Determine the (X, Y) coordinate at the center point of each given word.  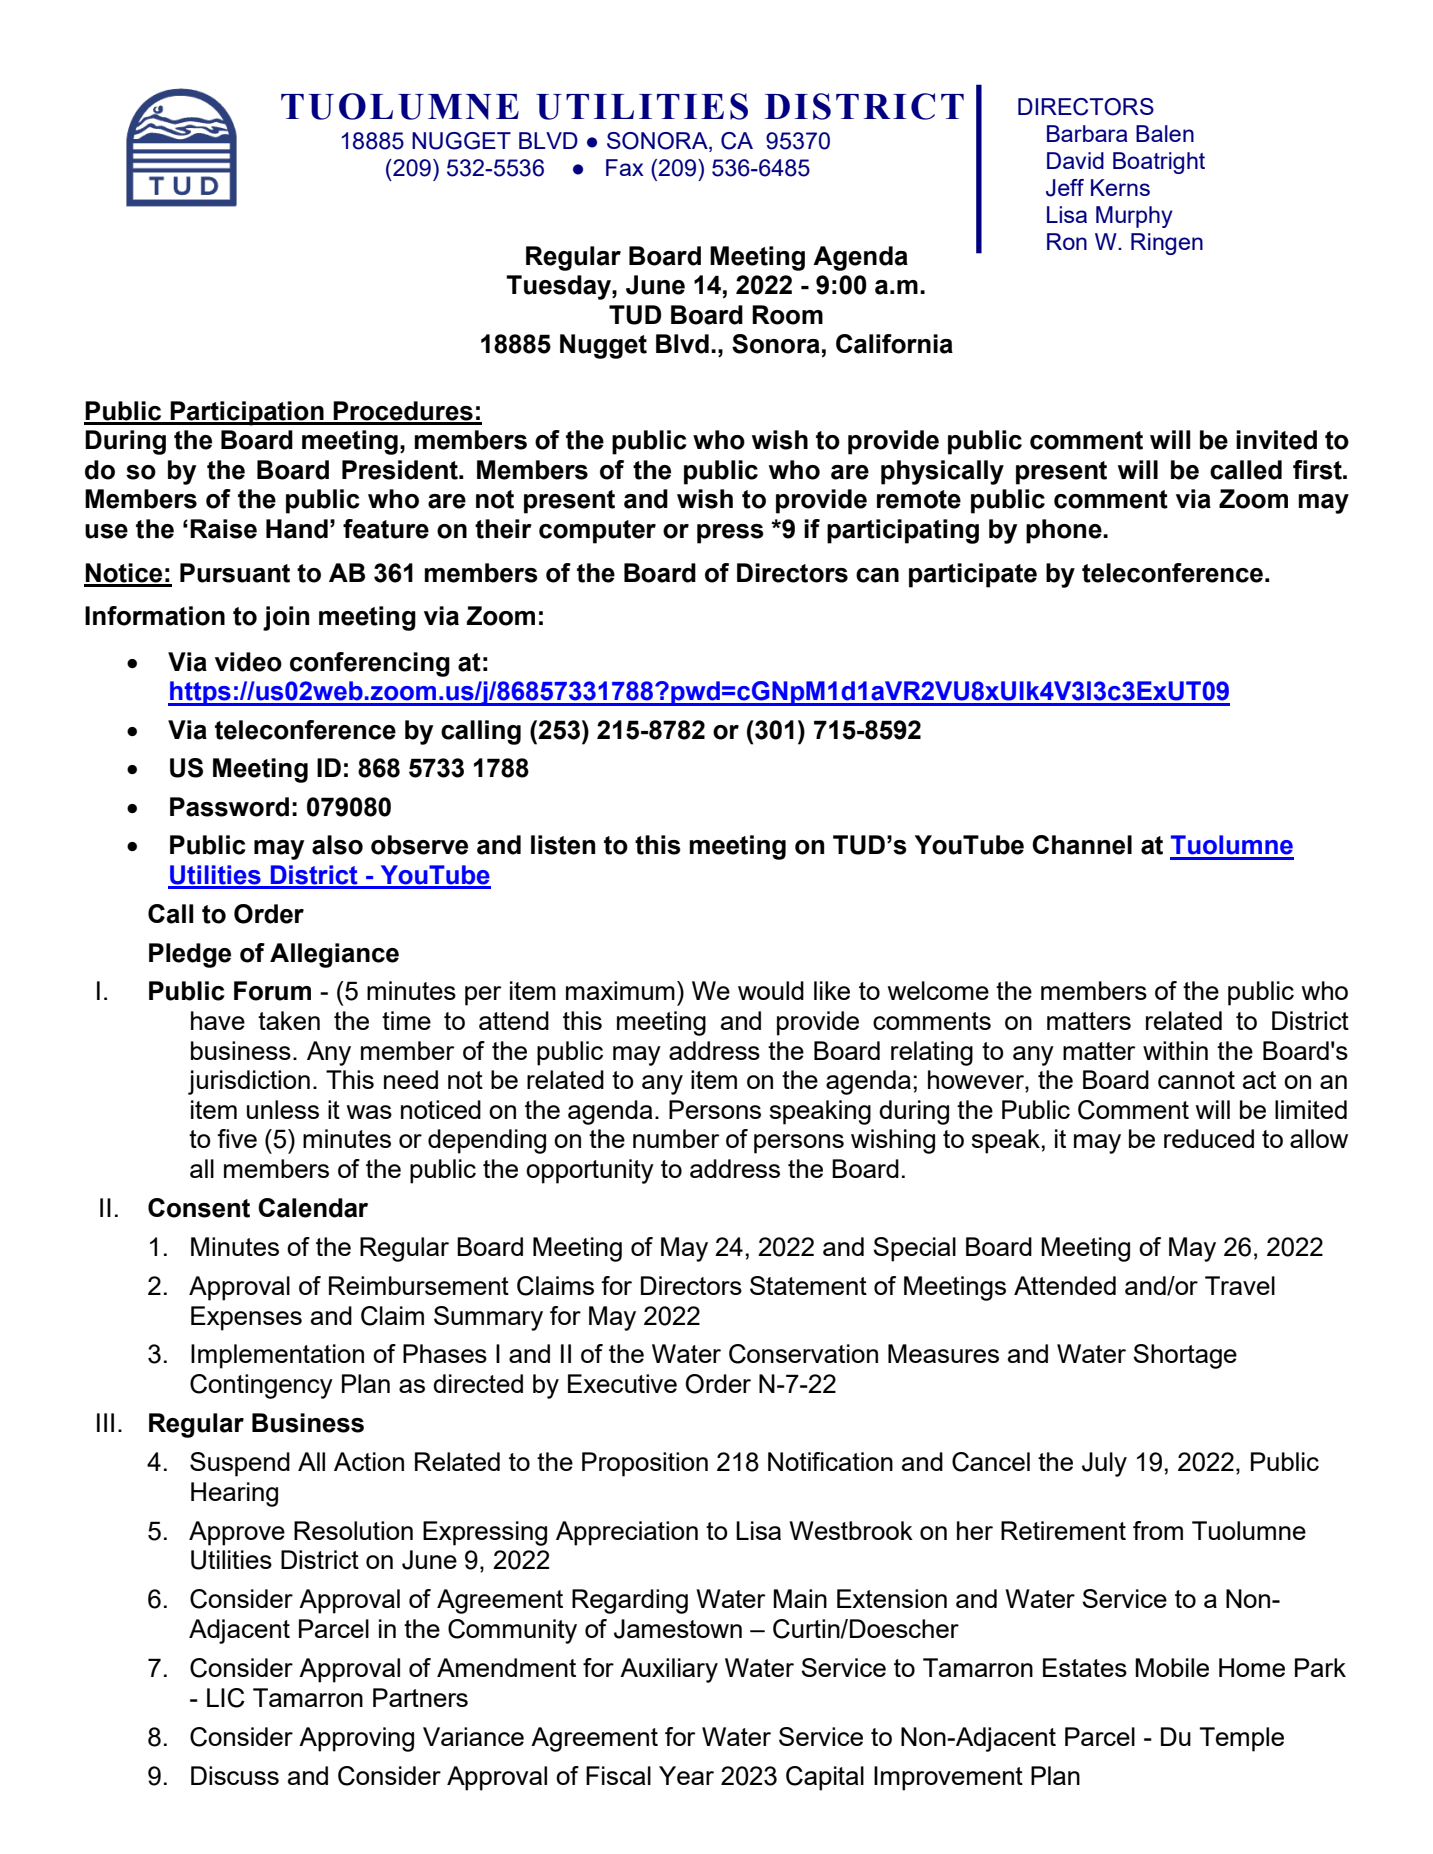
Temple (1242, 1739)
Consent (199, 1208)
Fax (625, 167)
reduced (1209, 1138)
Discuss (235, 1775)
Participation (247, 413)
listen (563, 845)
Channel (1082, 845)
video (248, 662)
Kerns (1120, 187)
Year (686, 1775)
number (676, 1138)
